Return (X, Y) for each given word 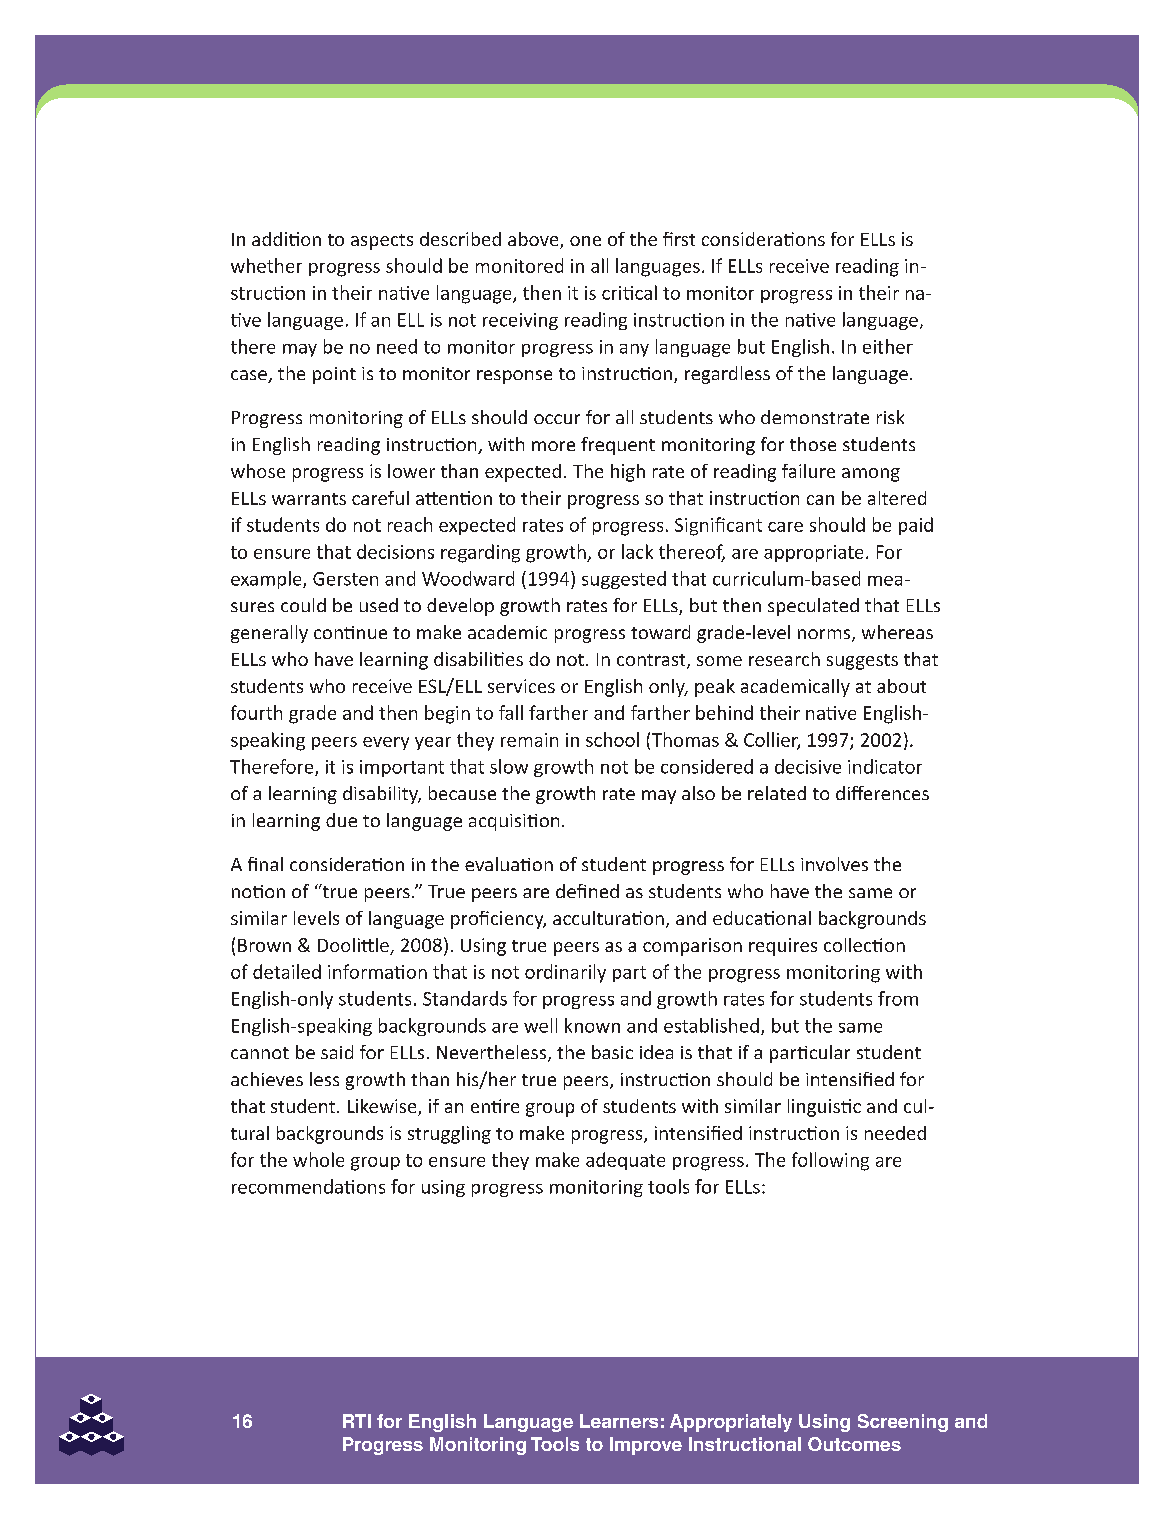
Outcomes (854, 1444)
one (585, 241)
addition (286, 239)
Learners (619, 1421)
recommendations (308, 1186)
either (888, 346)
